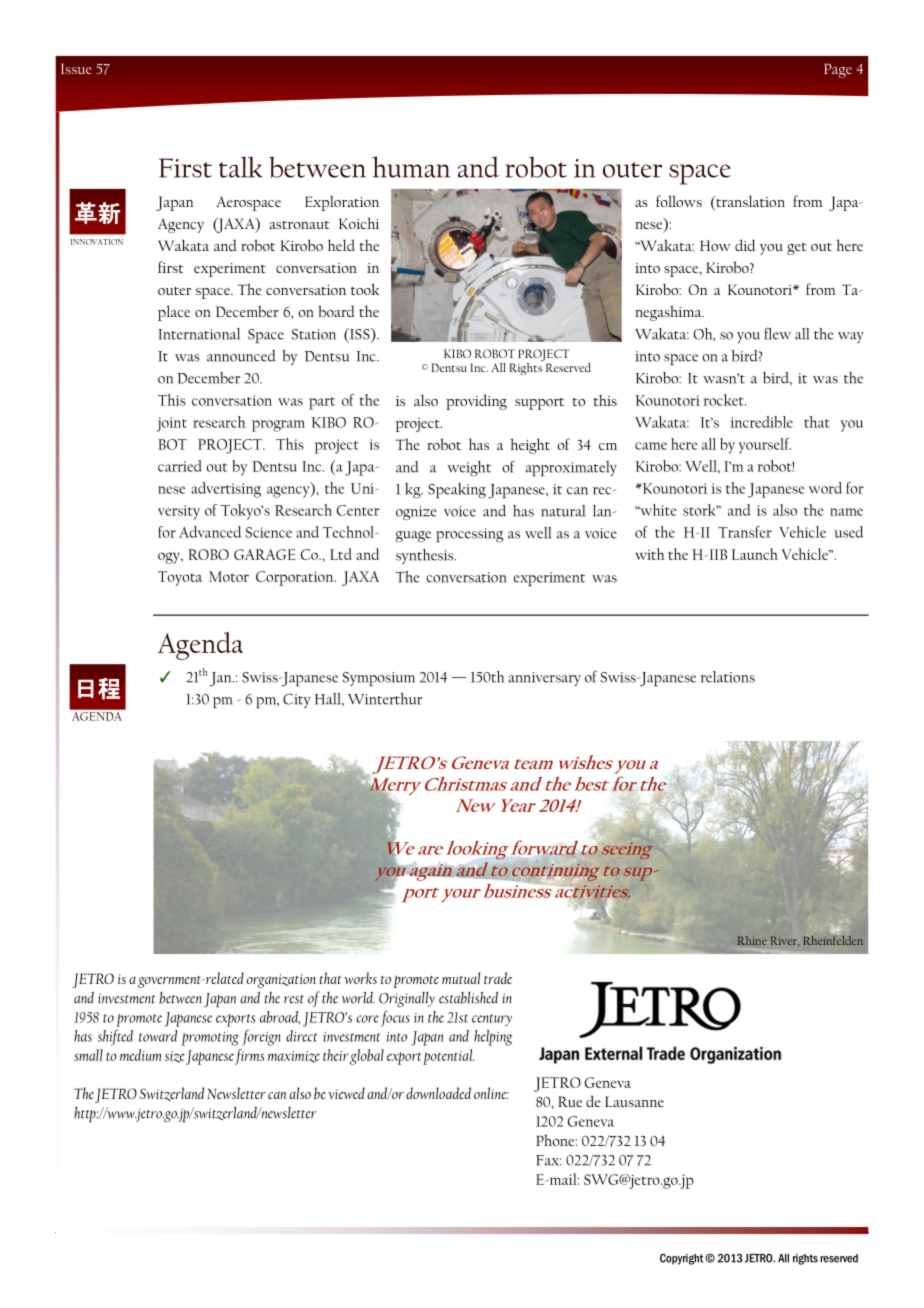 The image size is (924, 1308). Describe the element at coordinates (76, 68) in the screenshot. I see `Issue` at that location.
